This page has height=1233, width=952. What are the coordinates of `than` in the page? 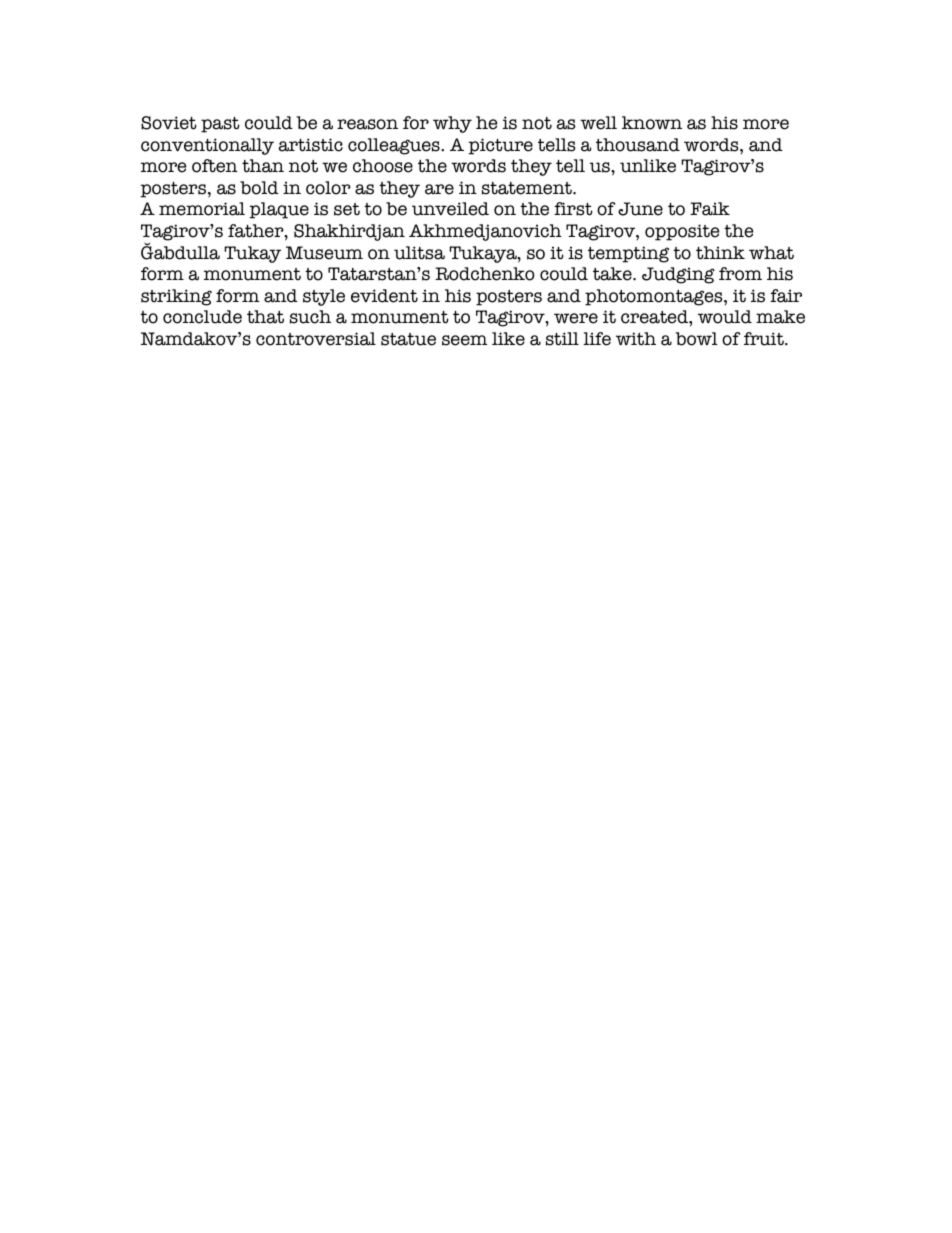 It's located at (263, 166).
